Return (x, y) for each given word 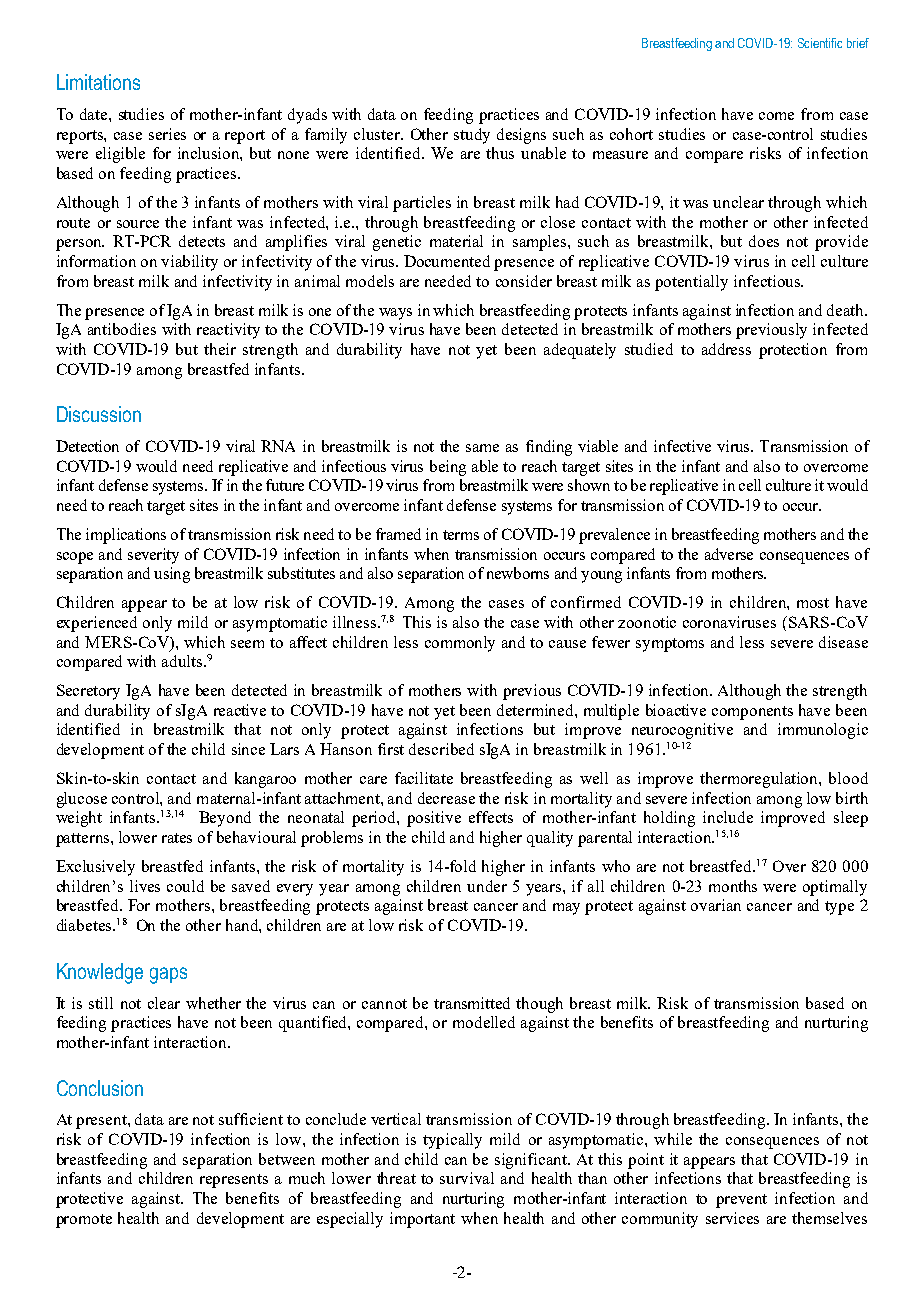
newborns (518, 573)
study (472, 136)
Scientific (820, 43)
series (167, 134)
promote (84, 1221)
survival (467, 1178)
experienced (97, 624)
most (813, 603)
